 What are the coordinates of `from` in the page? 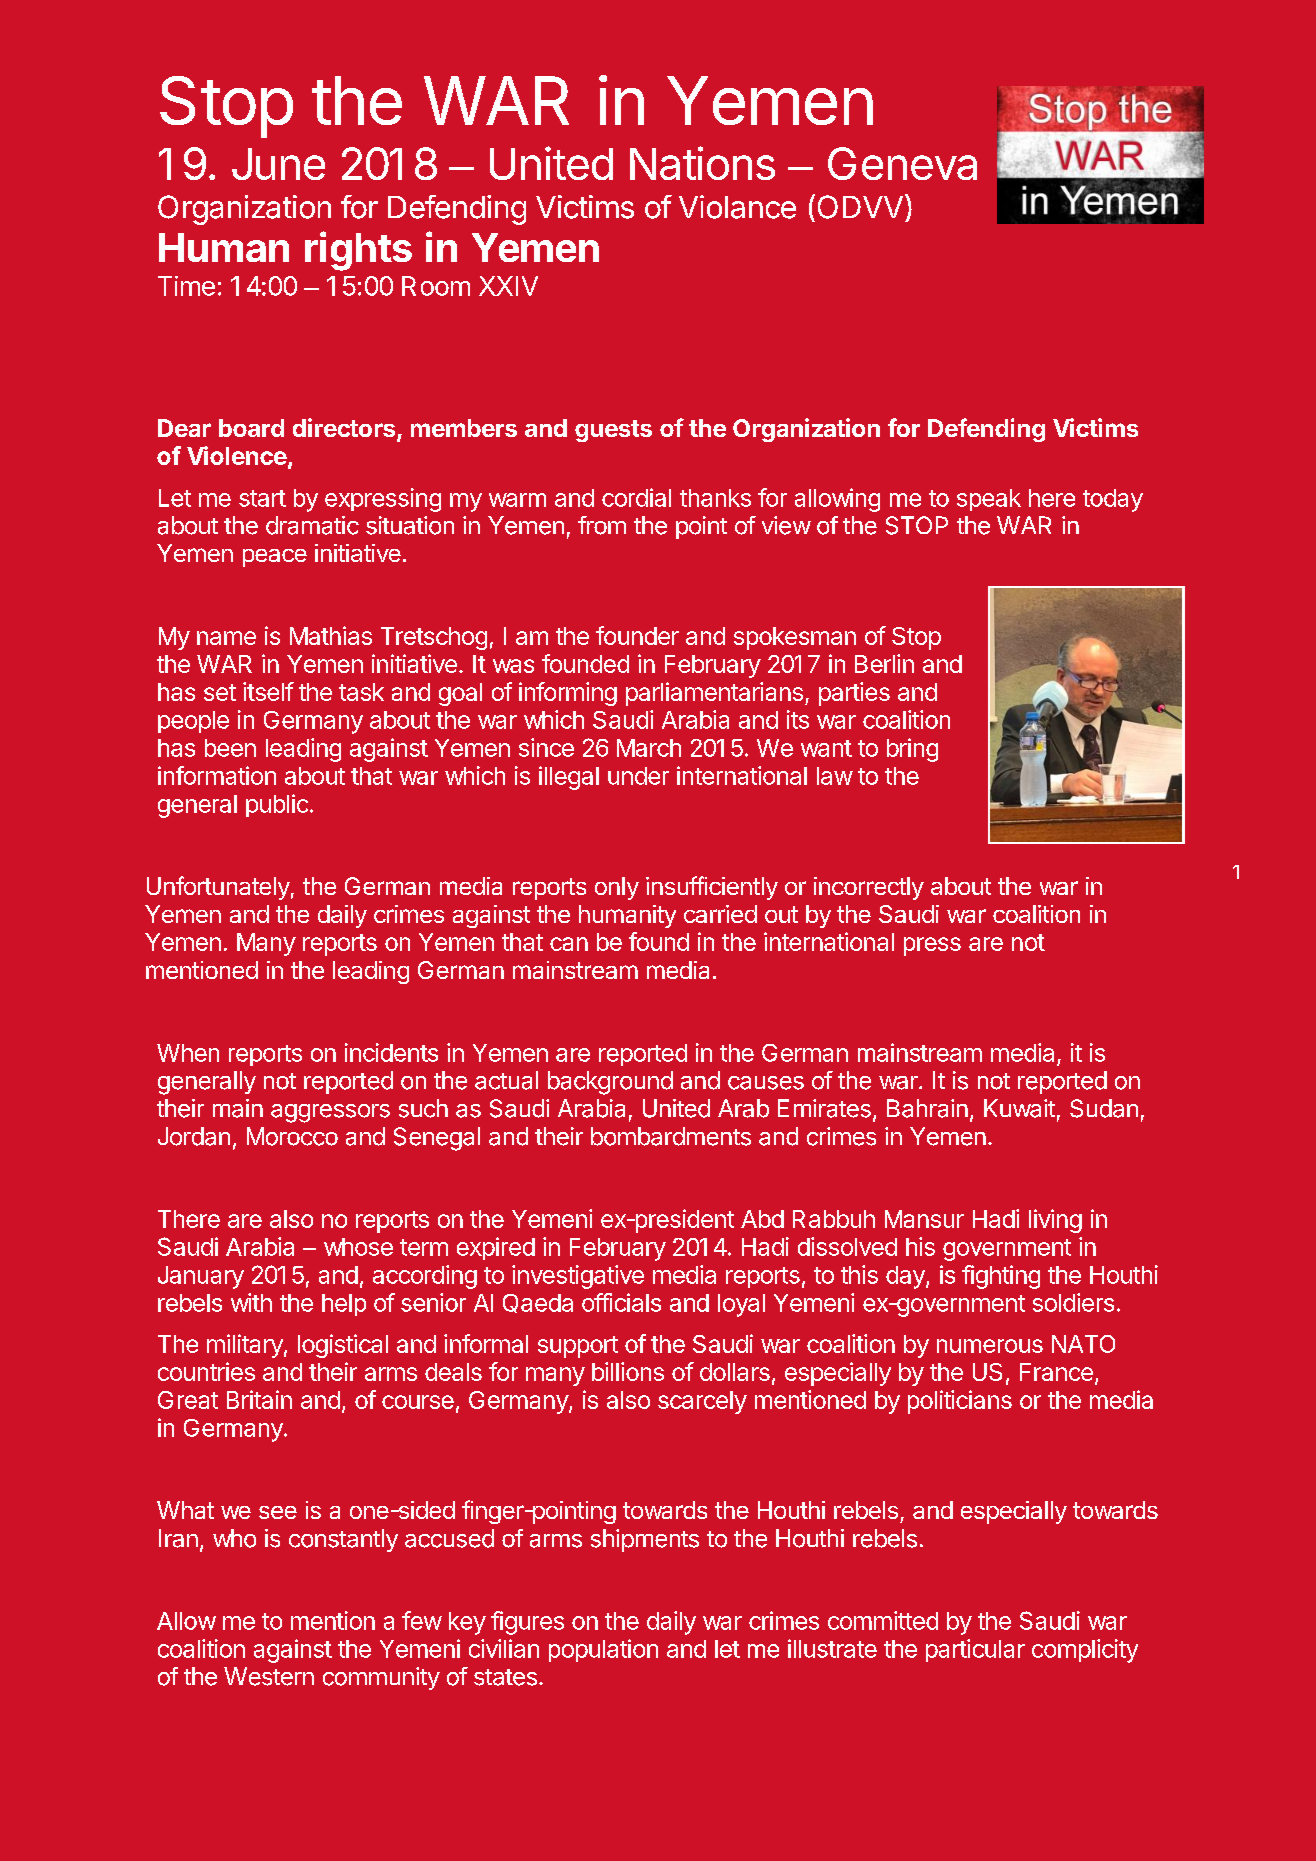 It's located at (602, 525).
